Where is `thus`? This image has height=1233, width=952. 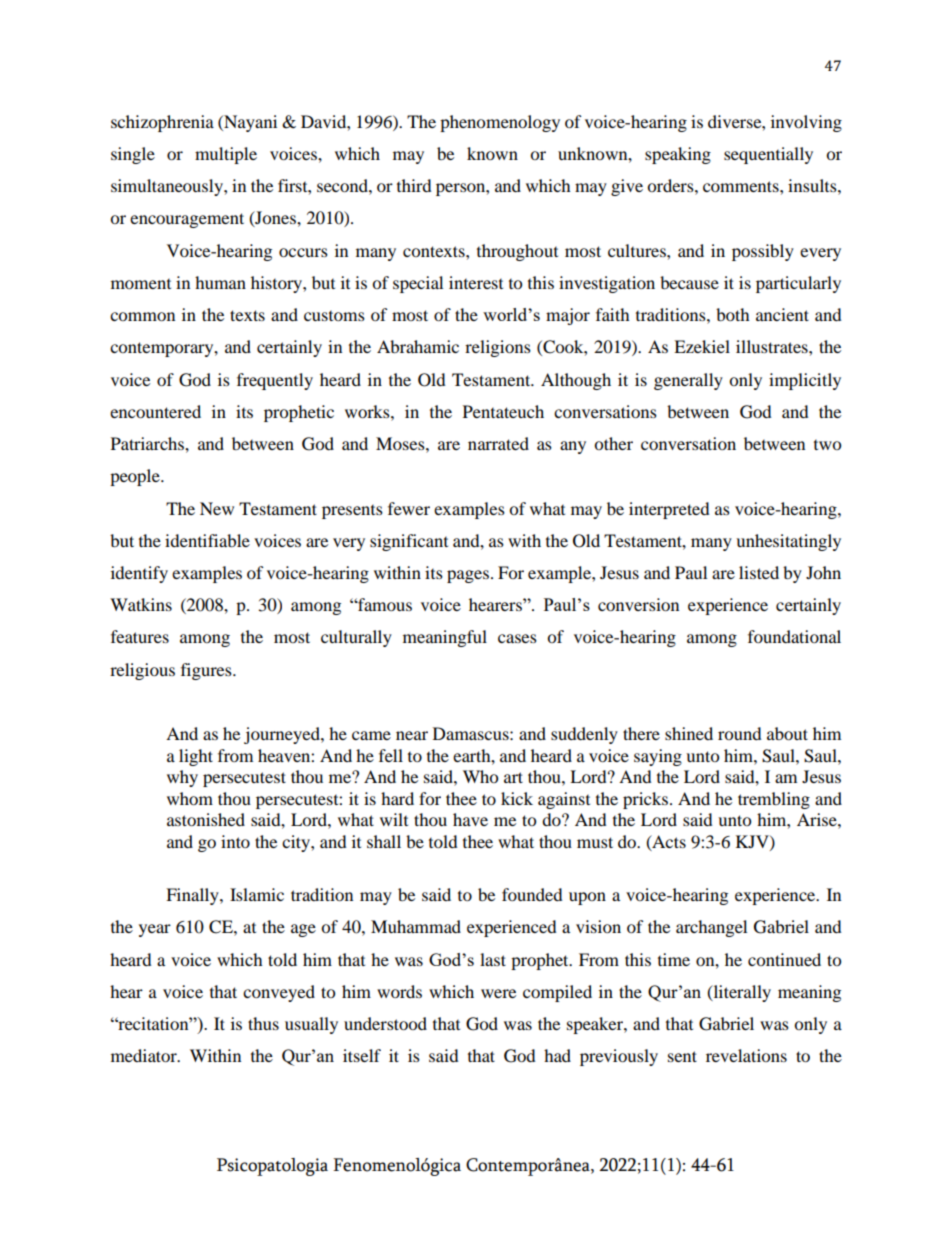 thus is located at coordinates (263, 1023).
